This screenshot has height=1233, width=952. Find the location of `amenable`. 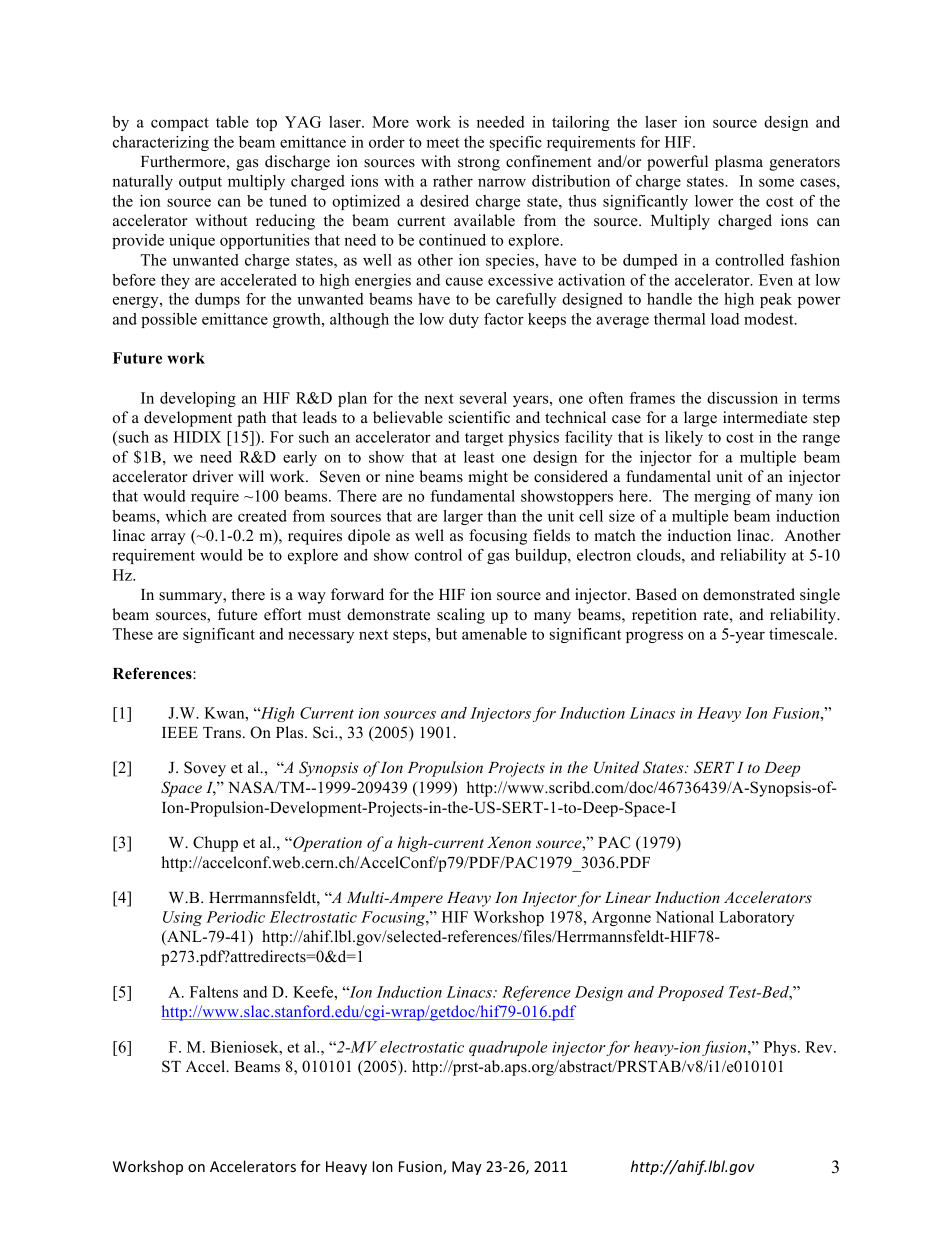

amenable is located at coordinates (494, 634).
